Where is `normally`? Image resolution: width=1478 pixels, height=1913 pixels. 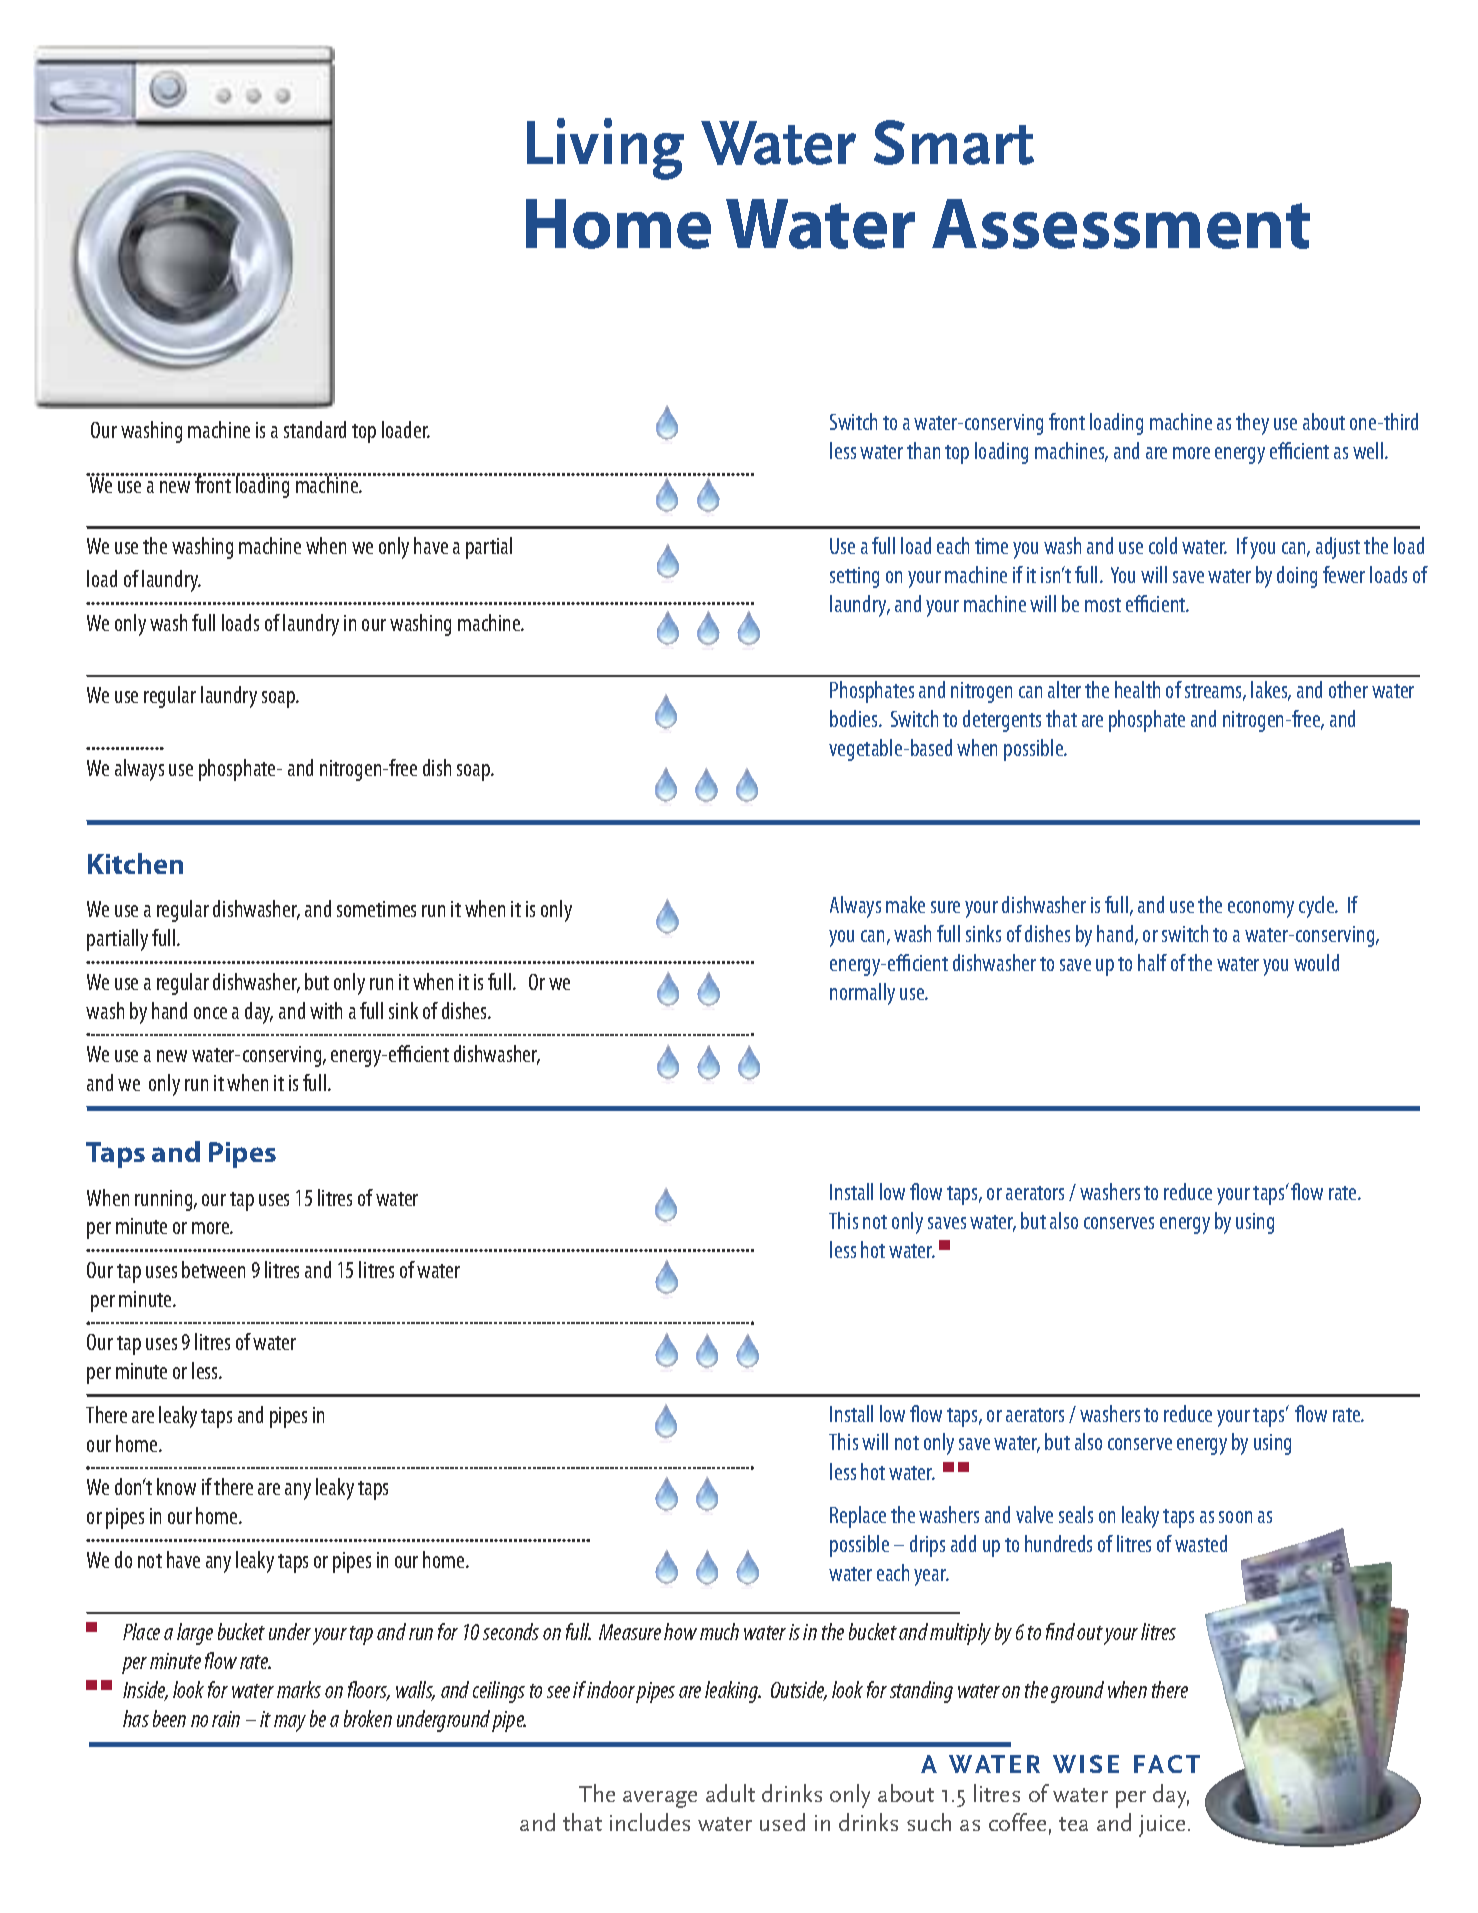 normally is located at coordinates (862, 994).
